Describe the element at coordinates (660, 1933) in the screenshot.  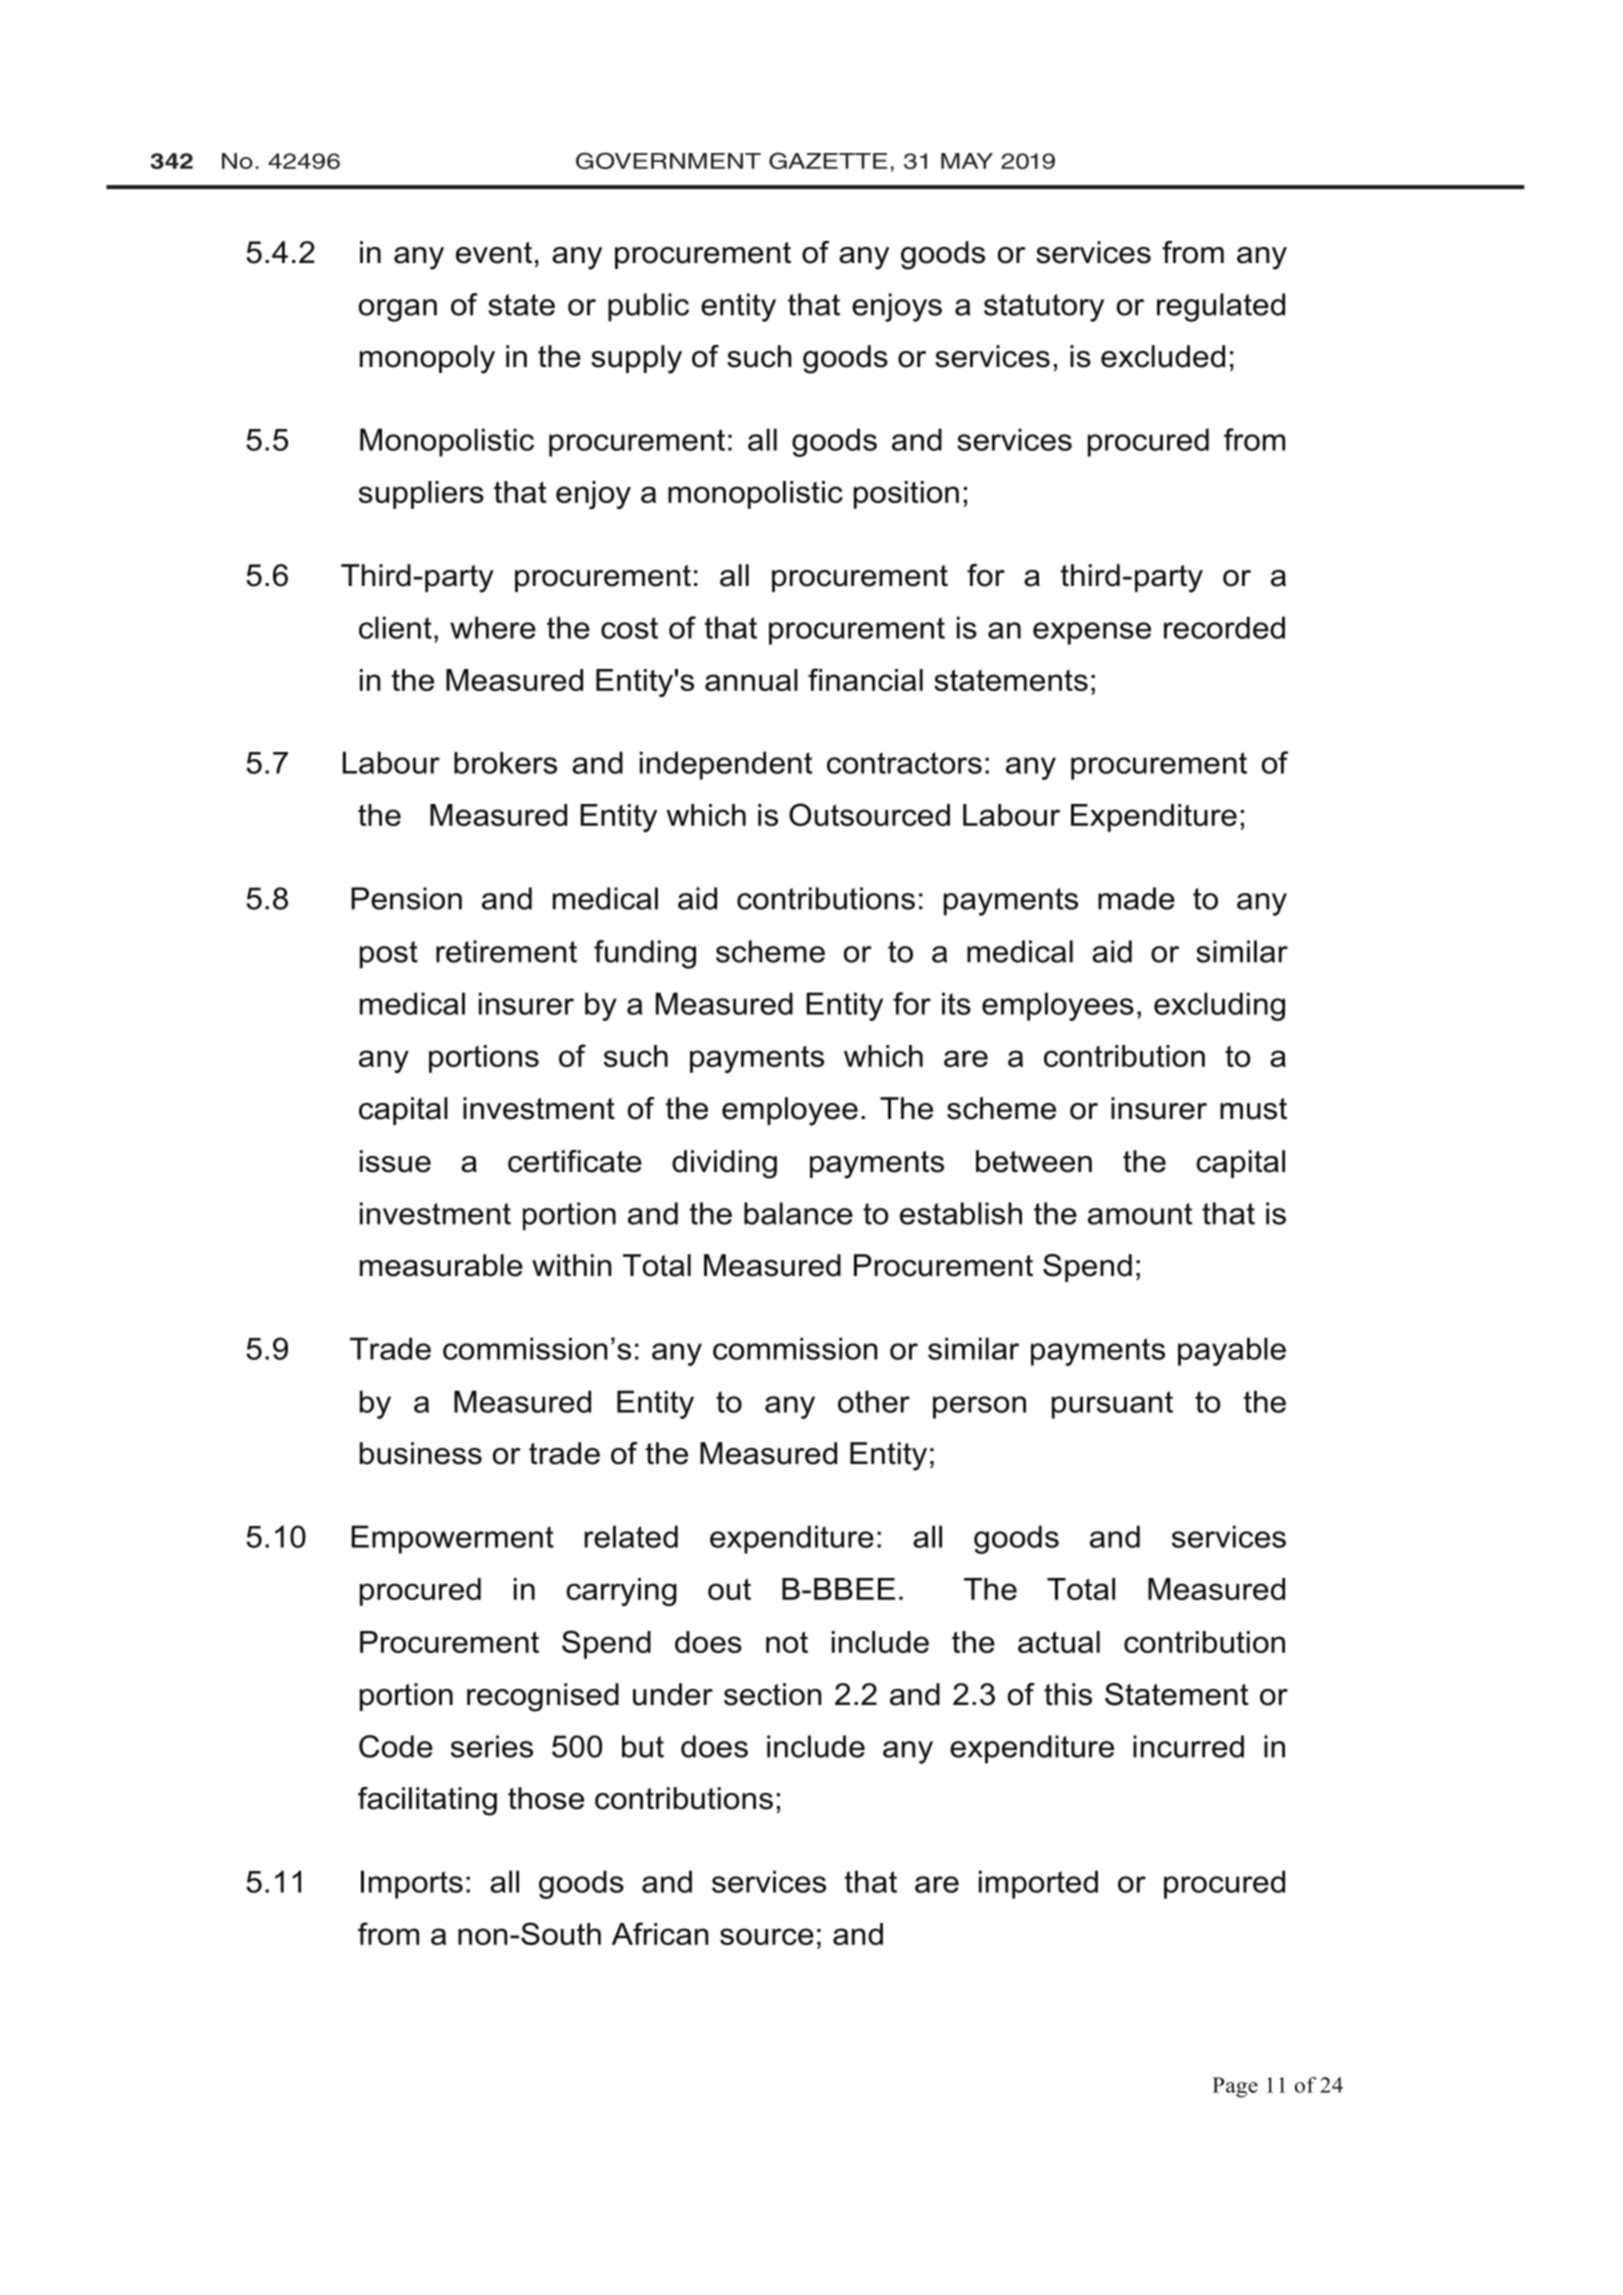
I see `African` at that location.
